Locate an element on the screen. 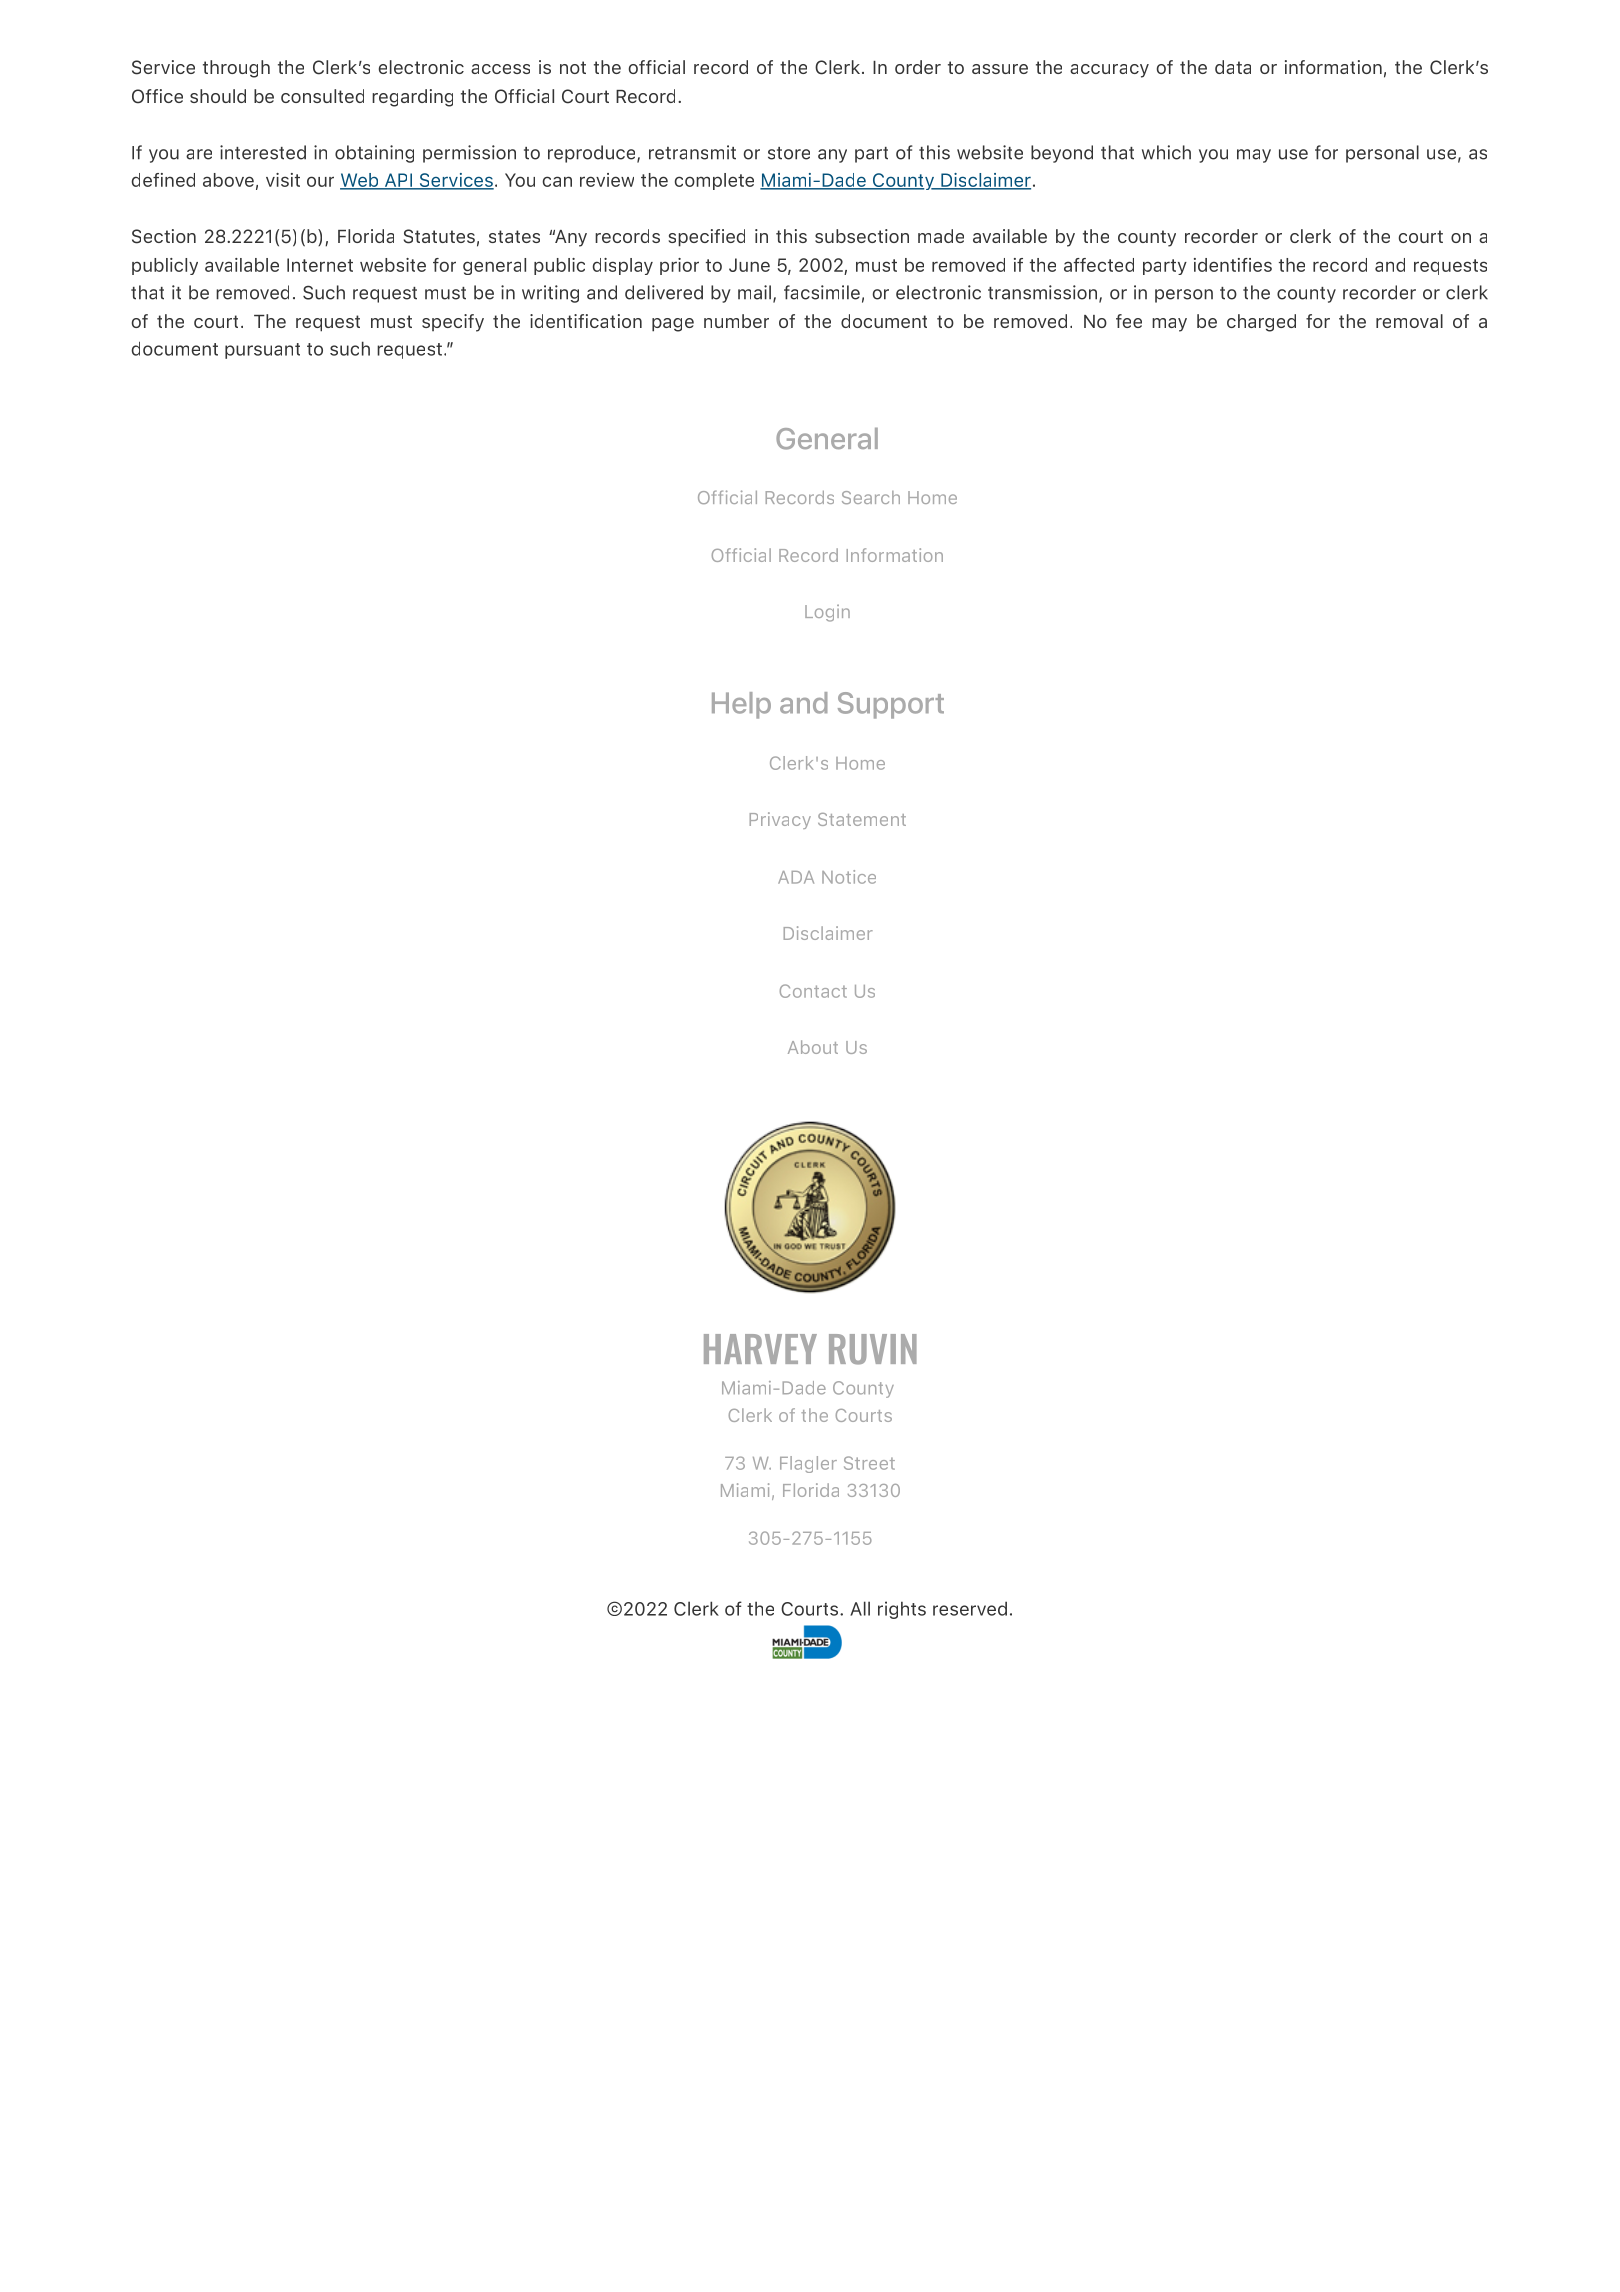 The image size is (1620, 2292). Notice is located at coordinates (849, 877).
